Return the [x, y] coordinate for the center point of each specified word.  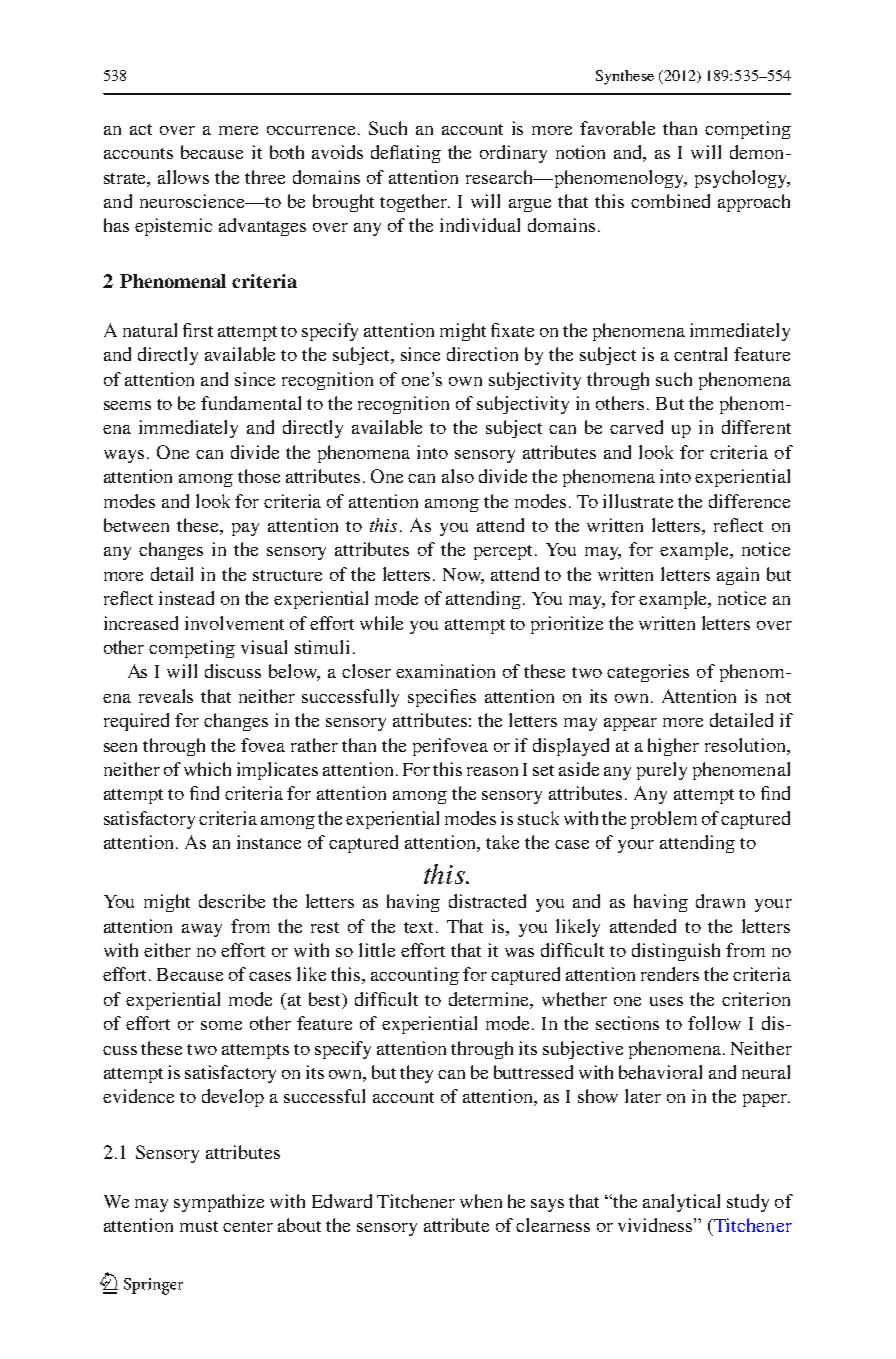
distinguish [676, 952]
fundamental [251, 403]
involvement [234, 623]
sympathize [219, 1203]
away [202, 930]
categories [648, 673]
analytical [681, 1203]
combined [670, 201]
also [458, 476]
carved [636, 427]
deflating [406, 154]
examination [445, 671]
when [481, 1201]
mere [238, 130]
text [420, 927]
